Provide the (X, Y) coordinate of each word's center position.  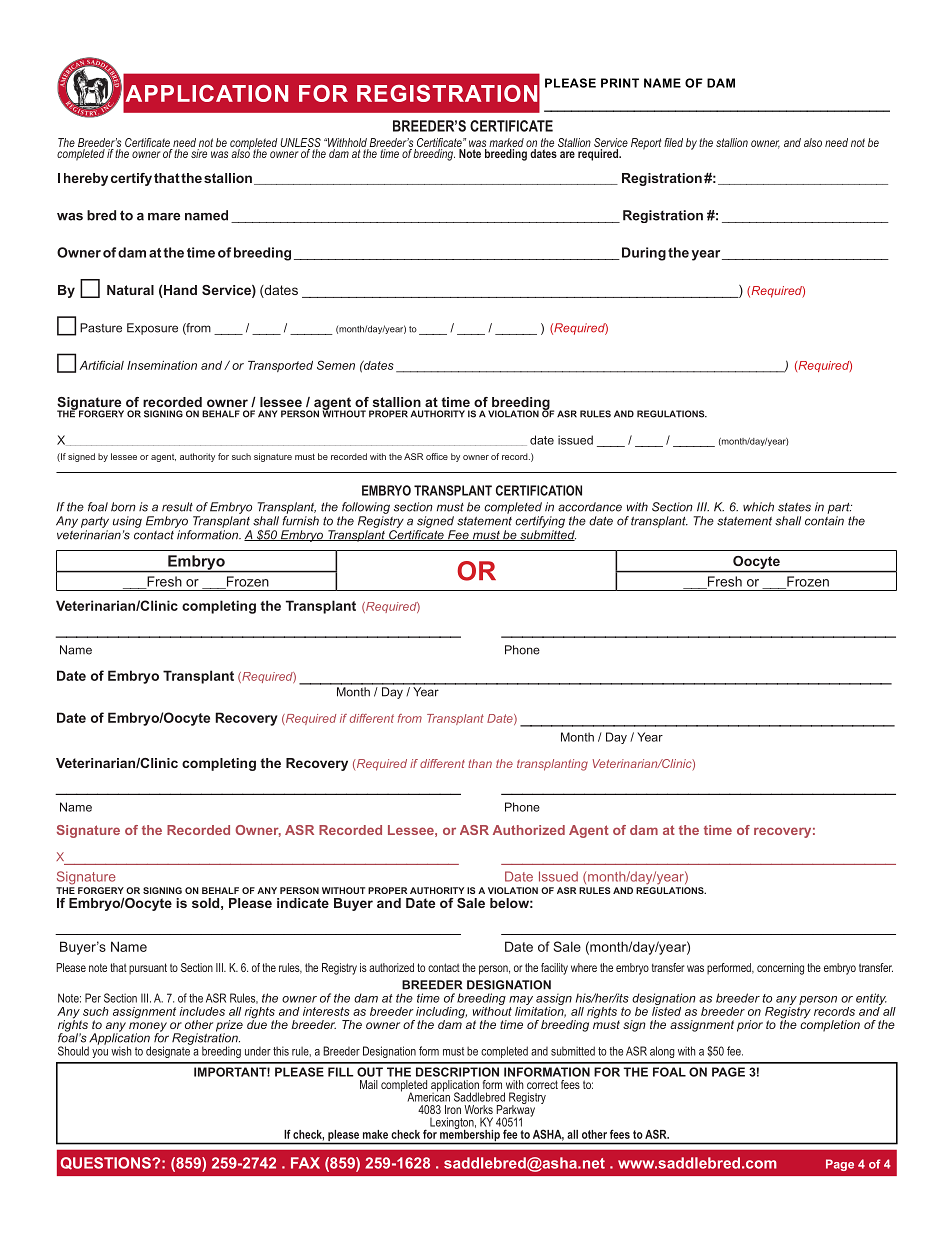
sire (199, 153)
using (127, 522)
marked (506, 144)
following (366, 508)
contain (824, 521)
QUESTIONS (106, 1163)
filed (673, 142)
